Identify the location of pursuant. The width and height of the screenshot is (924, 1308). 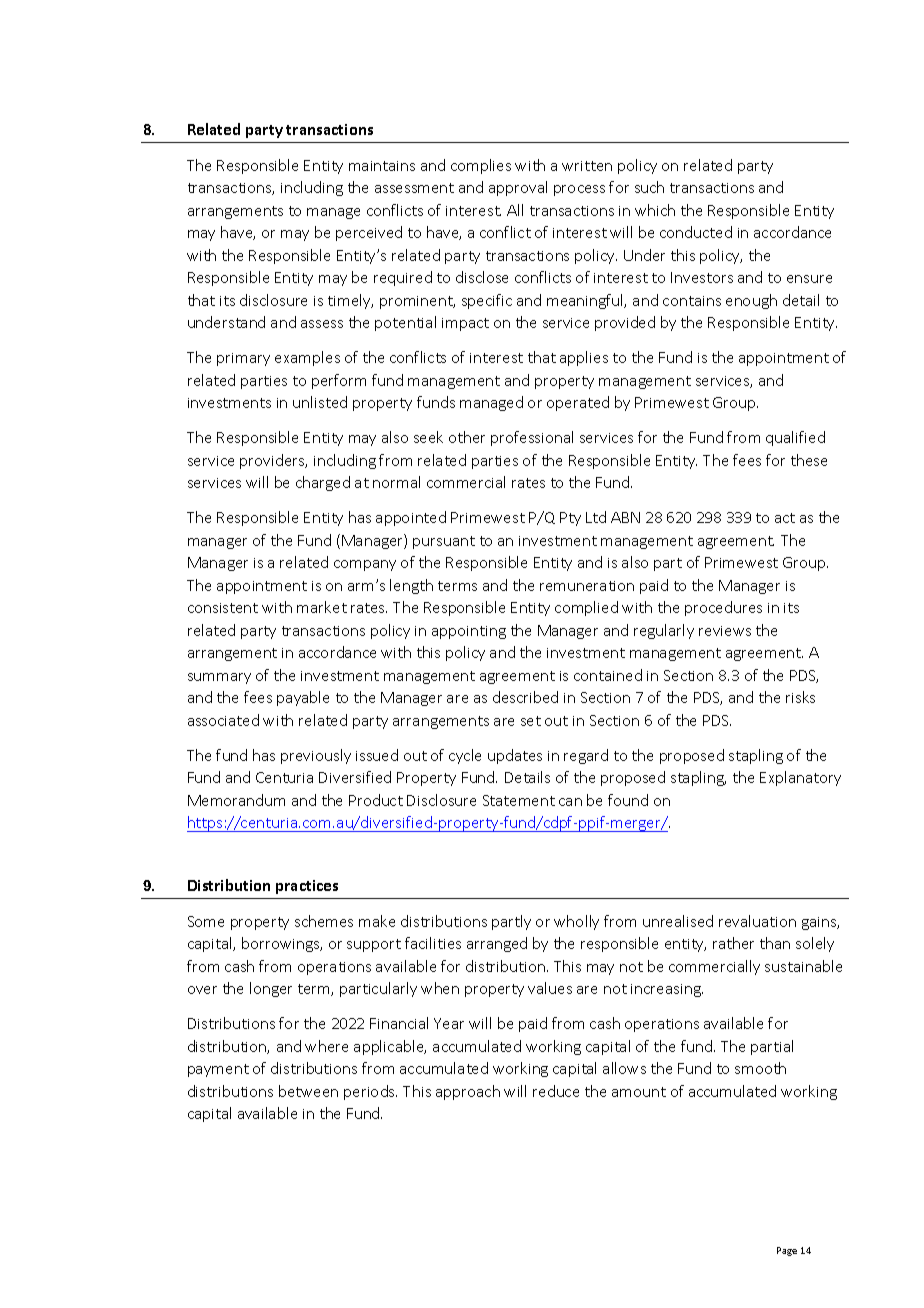
(444, 542).
